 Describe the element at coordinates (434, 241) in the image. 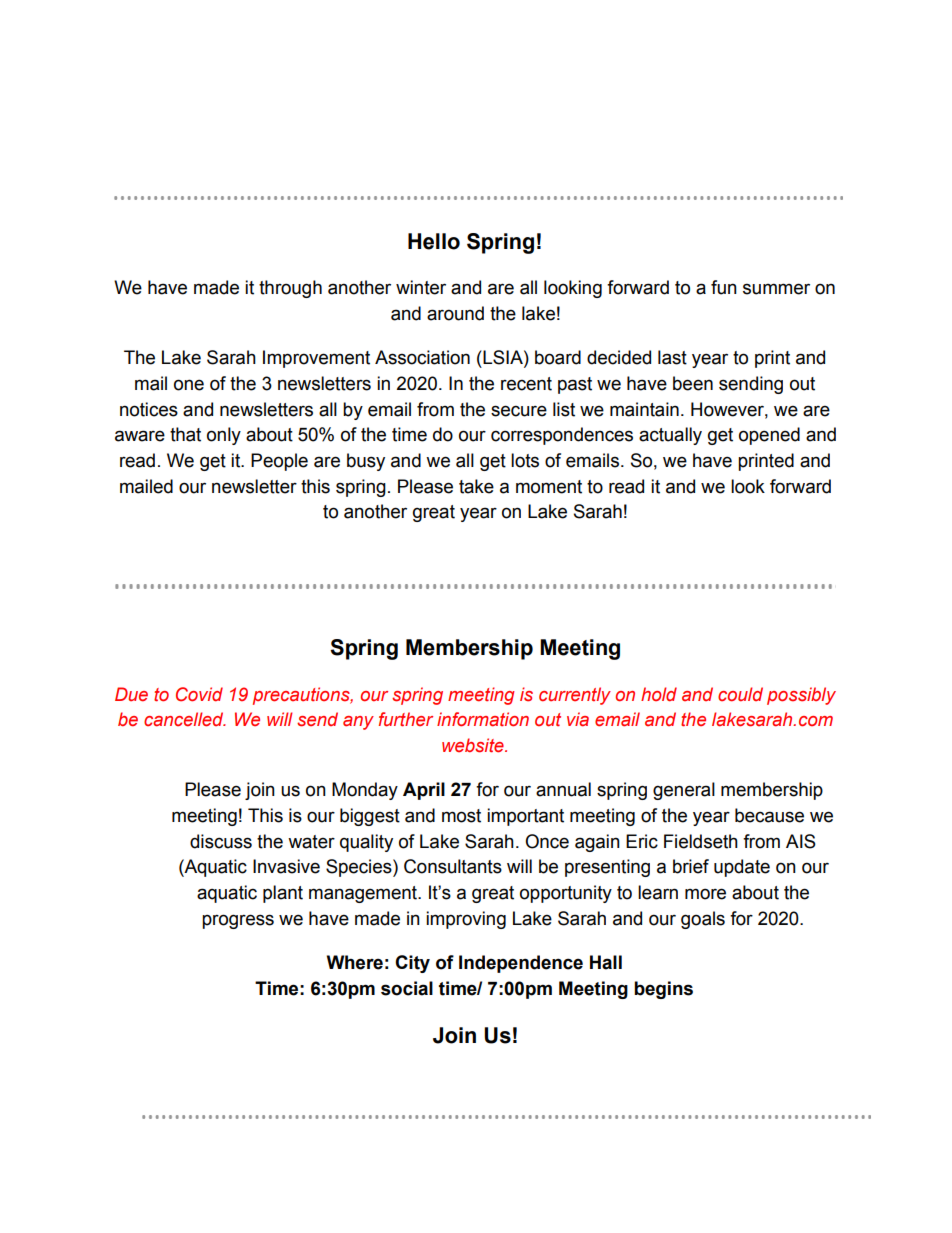

I see `Hello` at that location.
